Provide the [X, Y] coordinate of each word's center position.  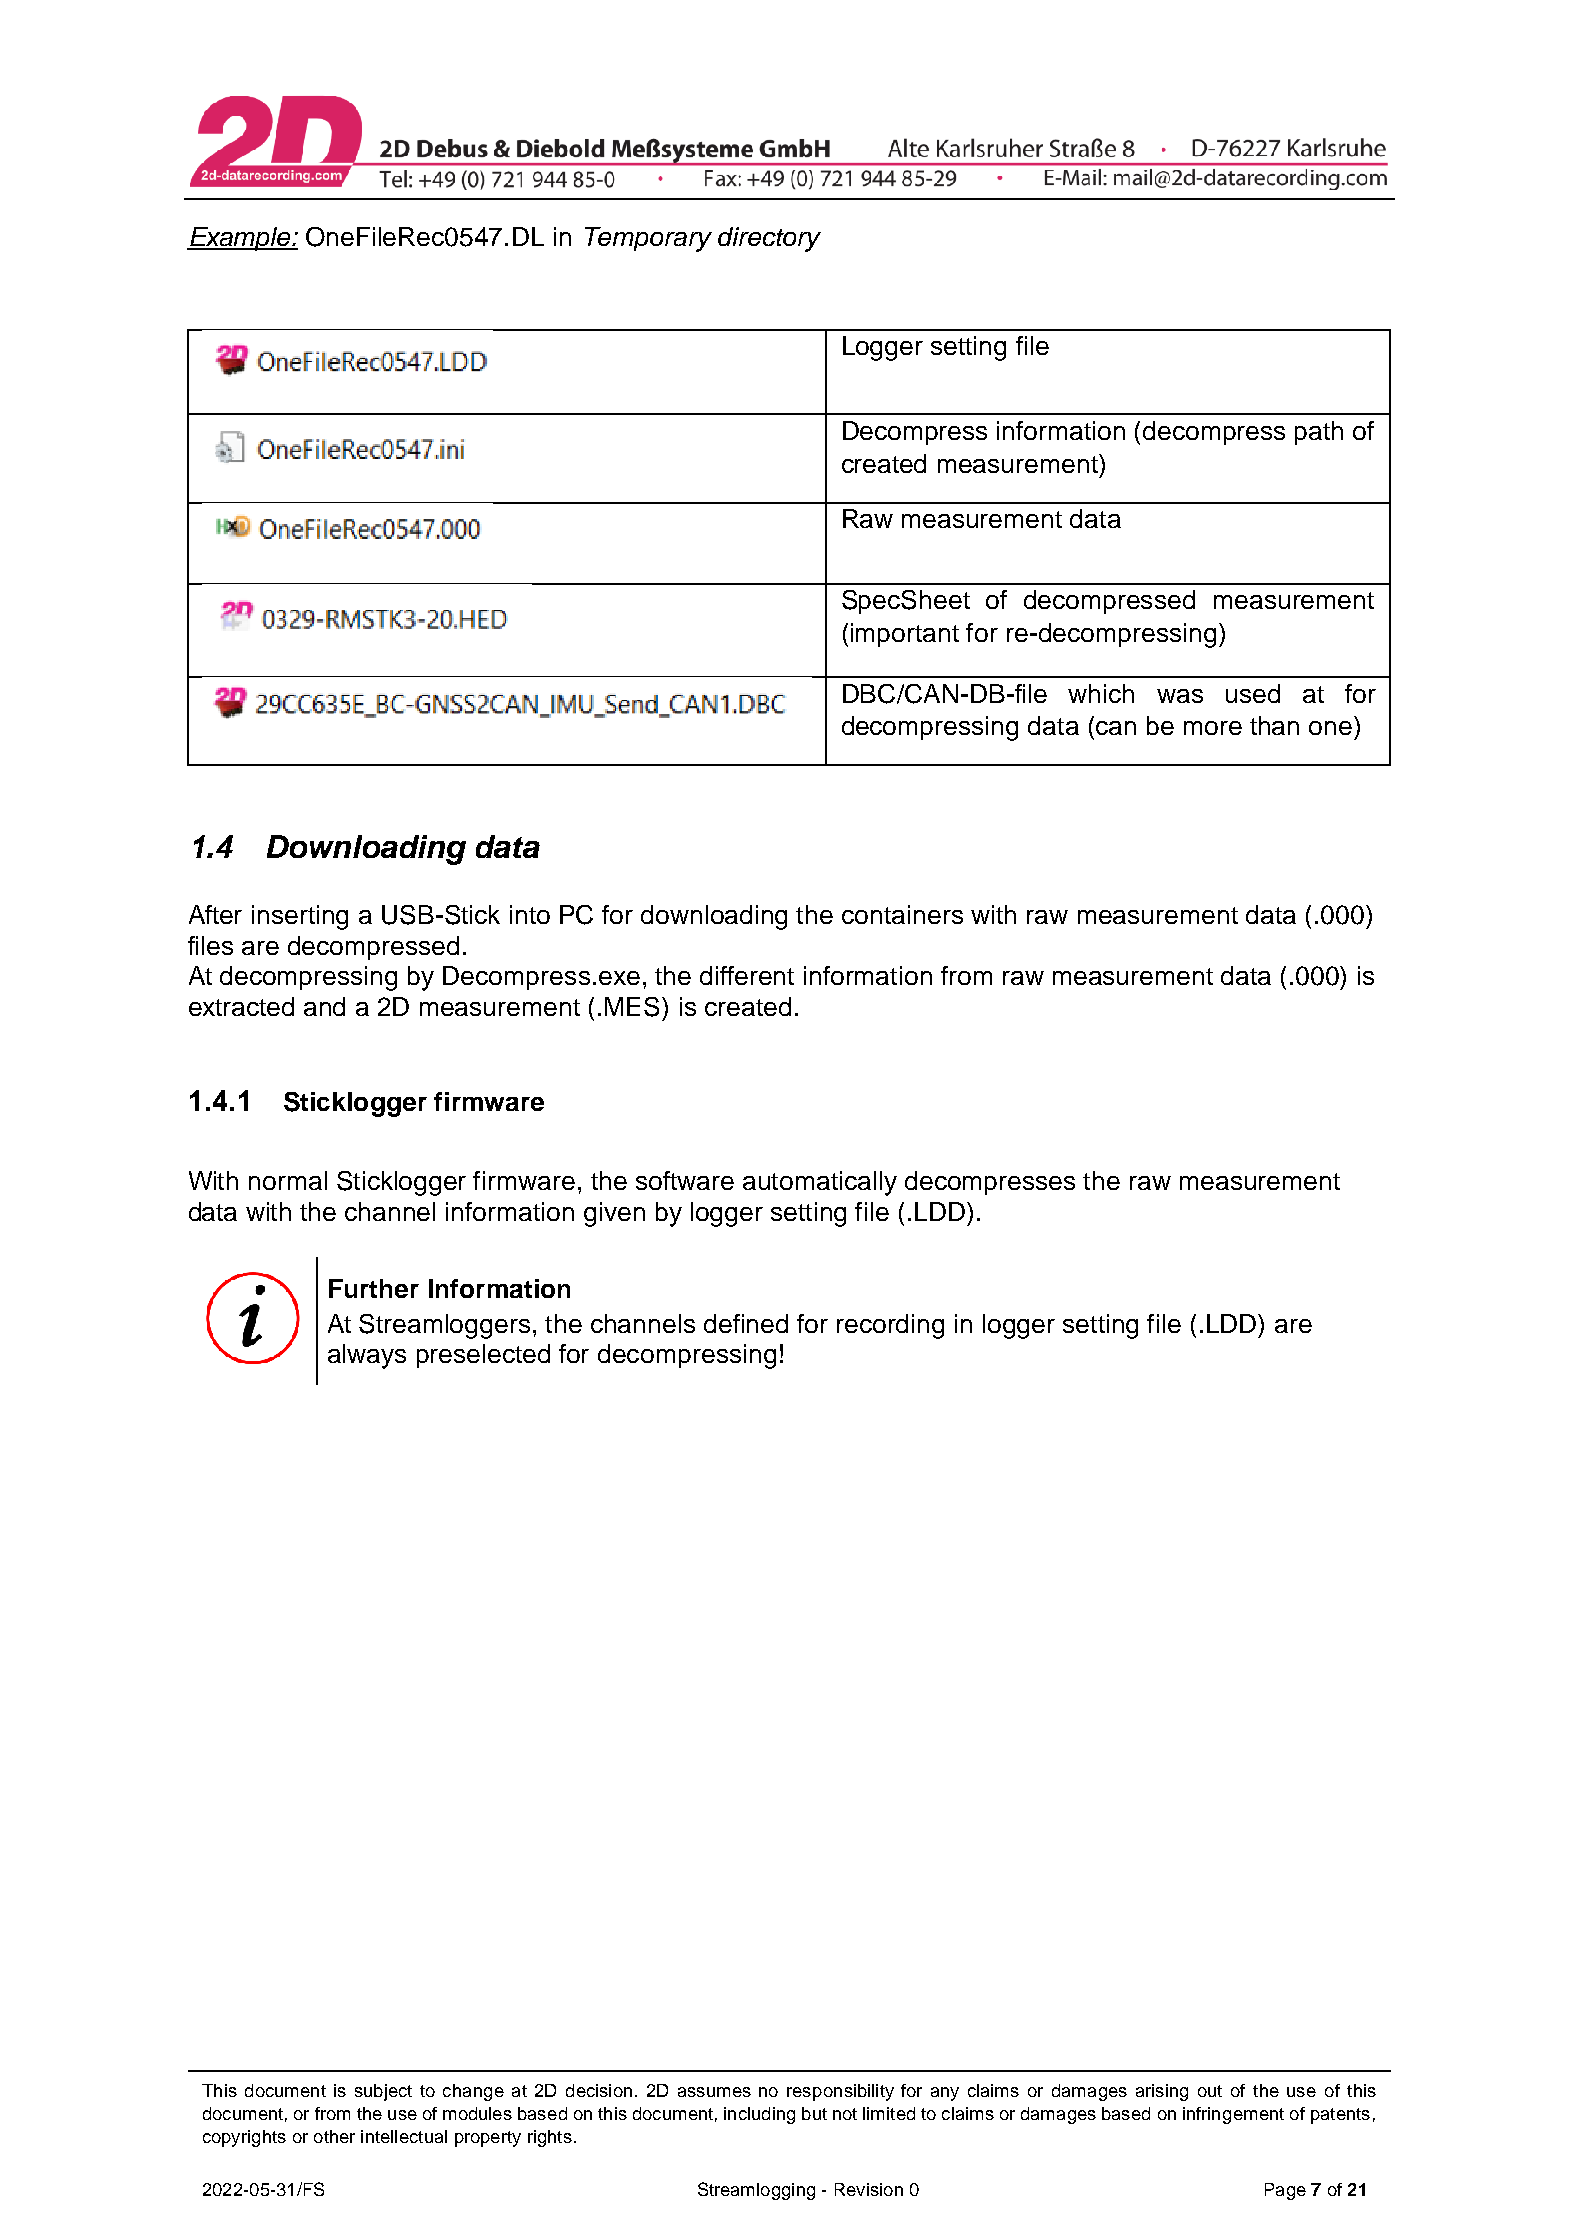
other [334, 2136]
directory [769, 239]
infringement [1233, 2115]
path [1319, 433]
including [759, 2115]
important [905, 635]
